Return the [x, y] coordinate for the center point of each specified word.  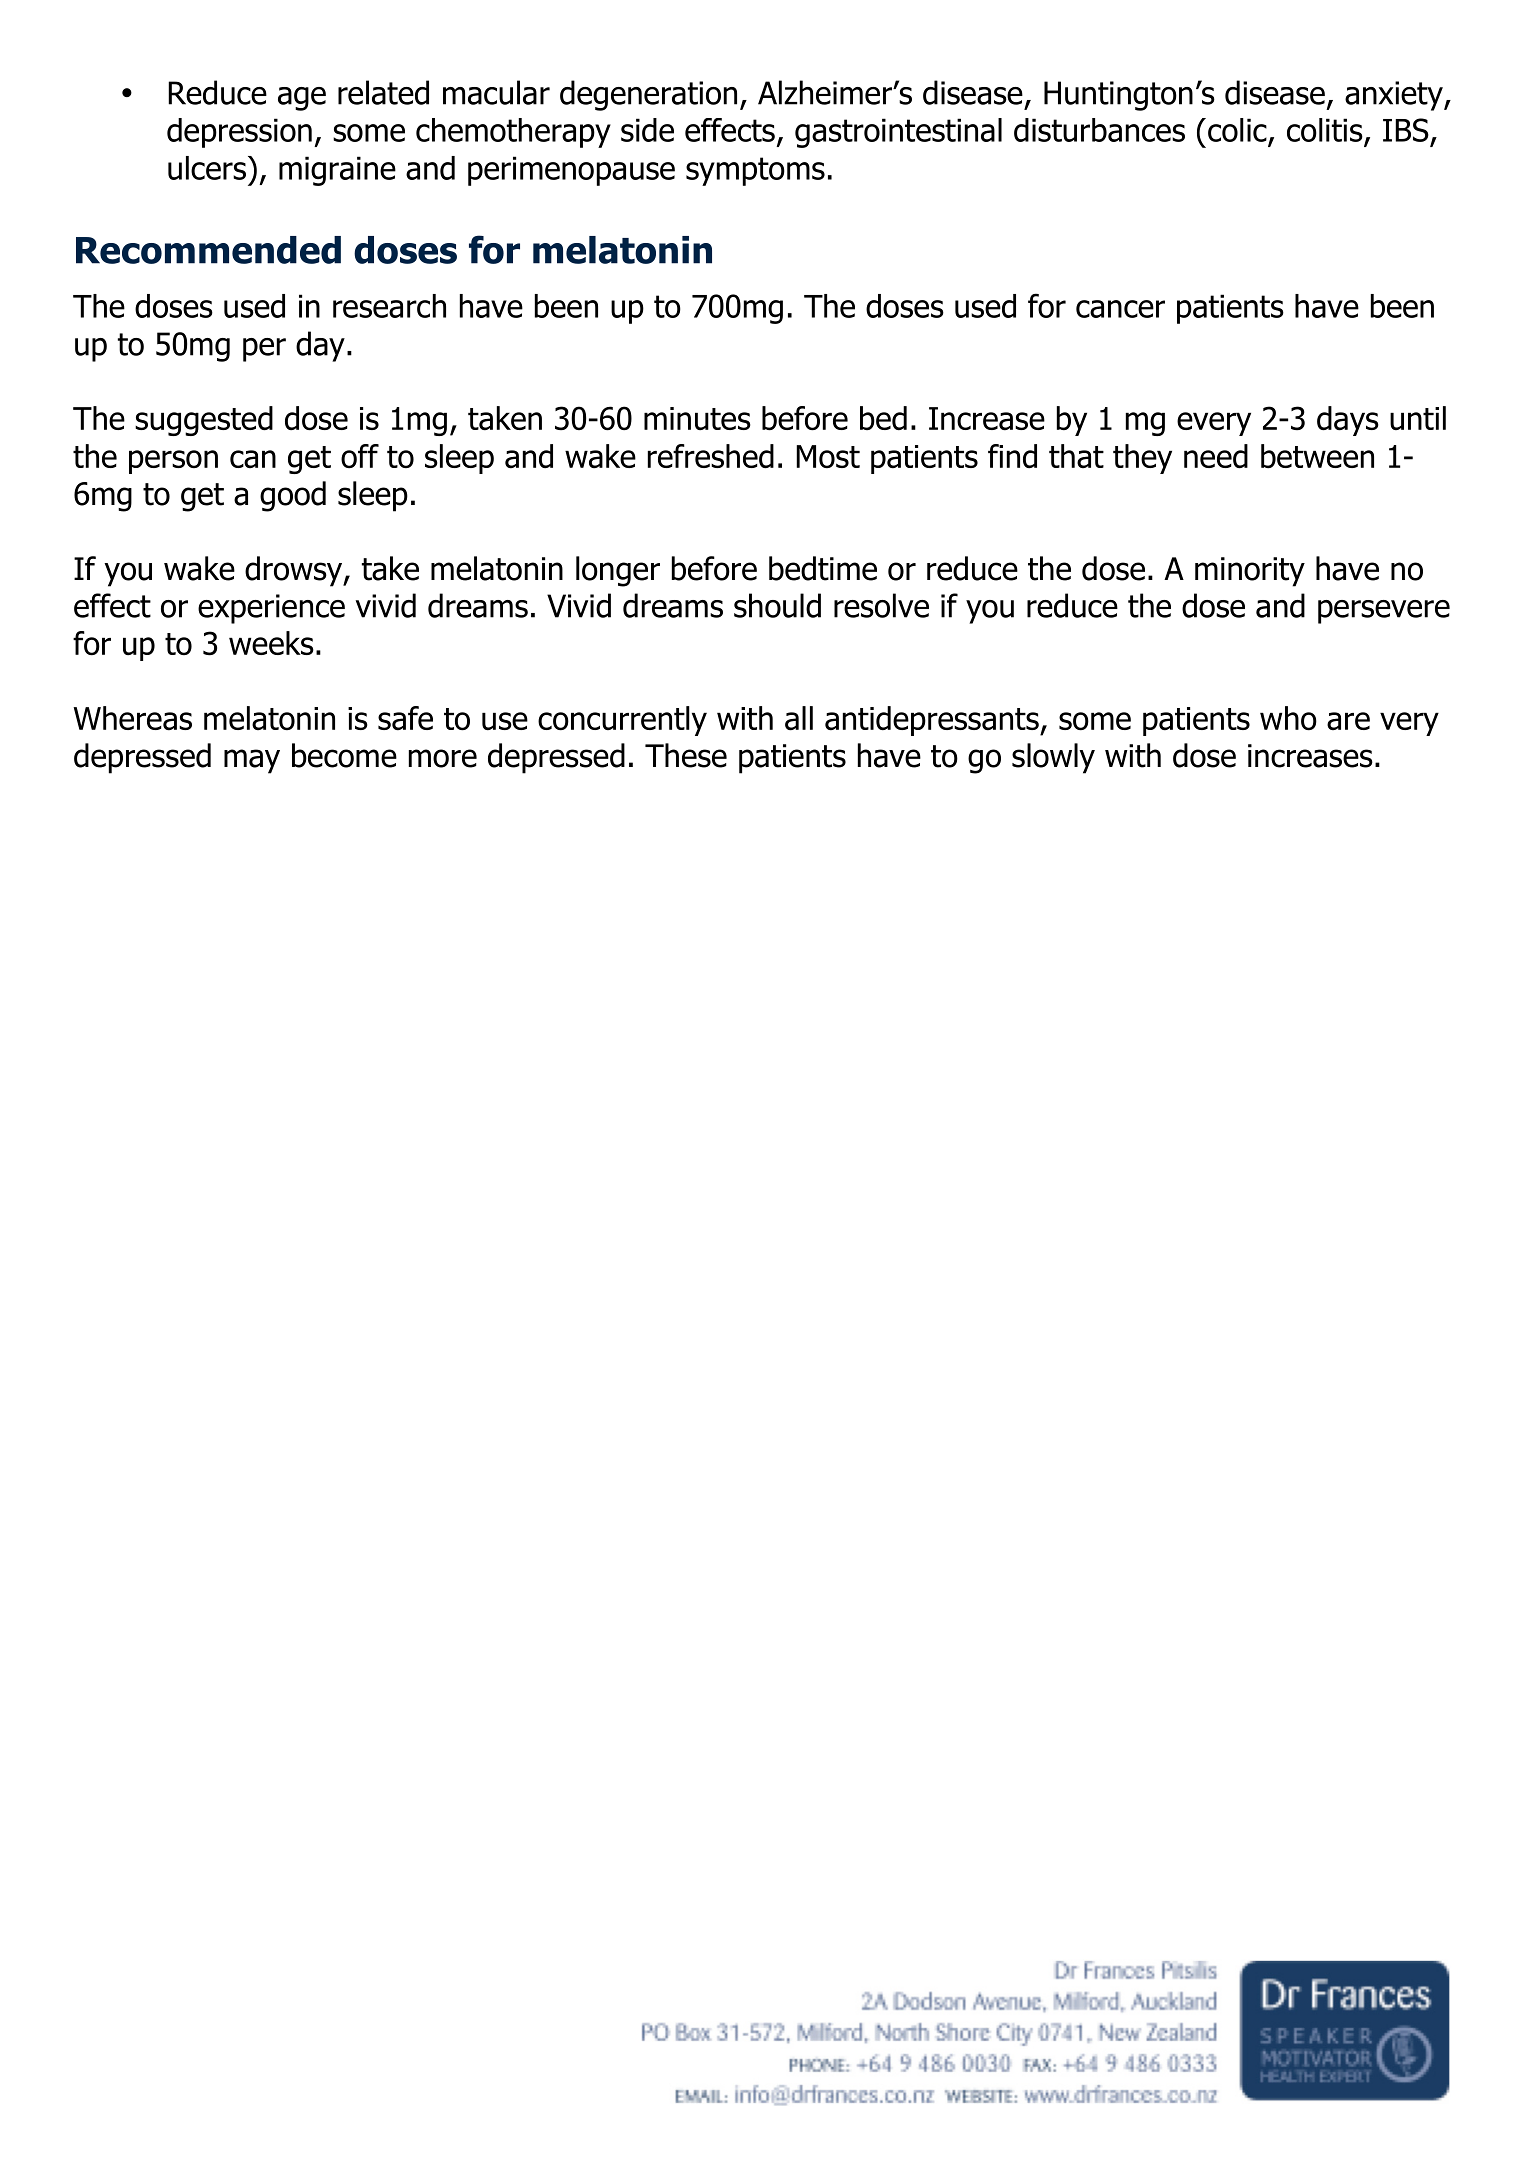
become [344, 755]
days [1348, 421]
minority [1250, 572]
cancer [1120, 309]
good [293, 496]
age [302, 99]
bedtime [823, 568]
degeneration [648, 95]
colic [1238, 131]
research [389, 306]
